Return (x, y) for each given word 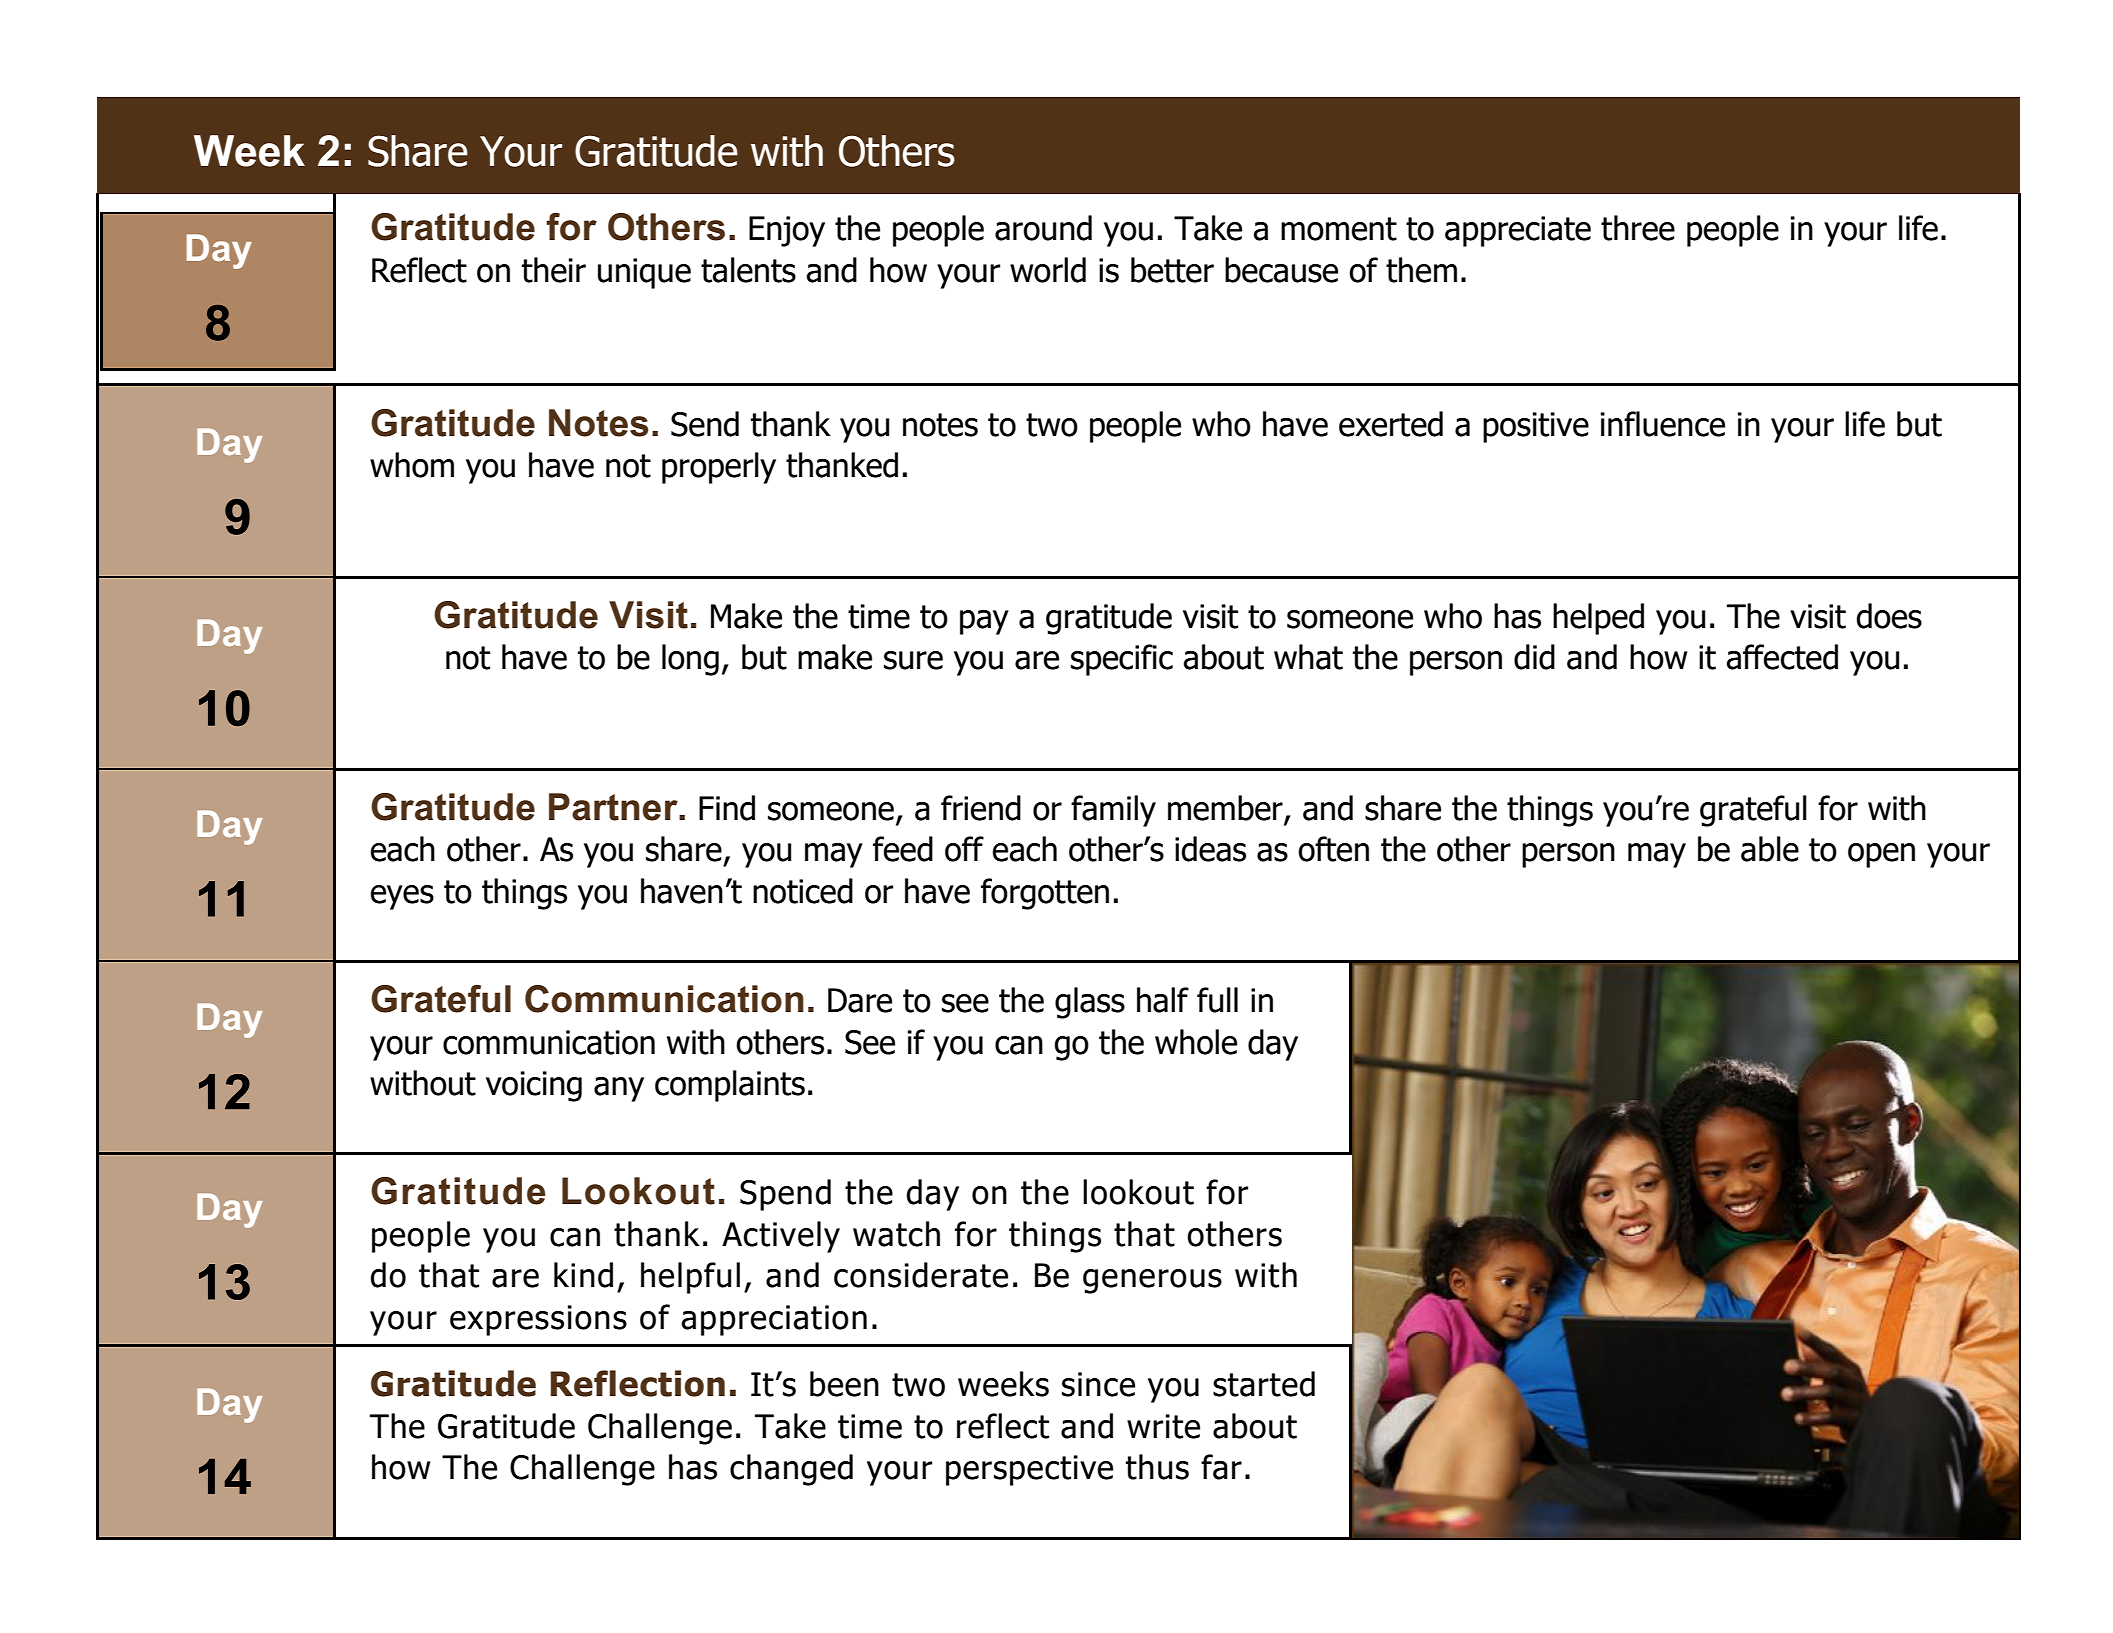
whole (1196, 1042)
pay (984, 622)
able (1770, 849)
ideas (1210, 849)
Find (727, 808)
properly (719, 468)
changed (791, 1470)
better (1172, 270)
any (619, 1089)
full (1217, 1000)
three (1638, 228)
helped (1598, 619)
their (554, 270)
